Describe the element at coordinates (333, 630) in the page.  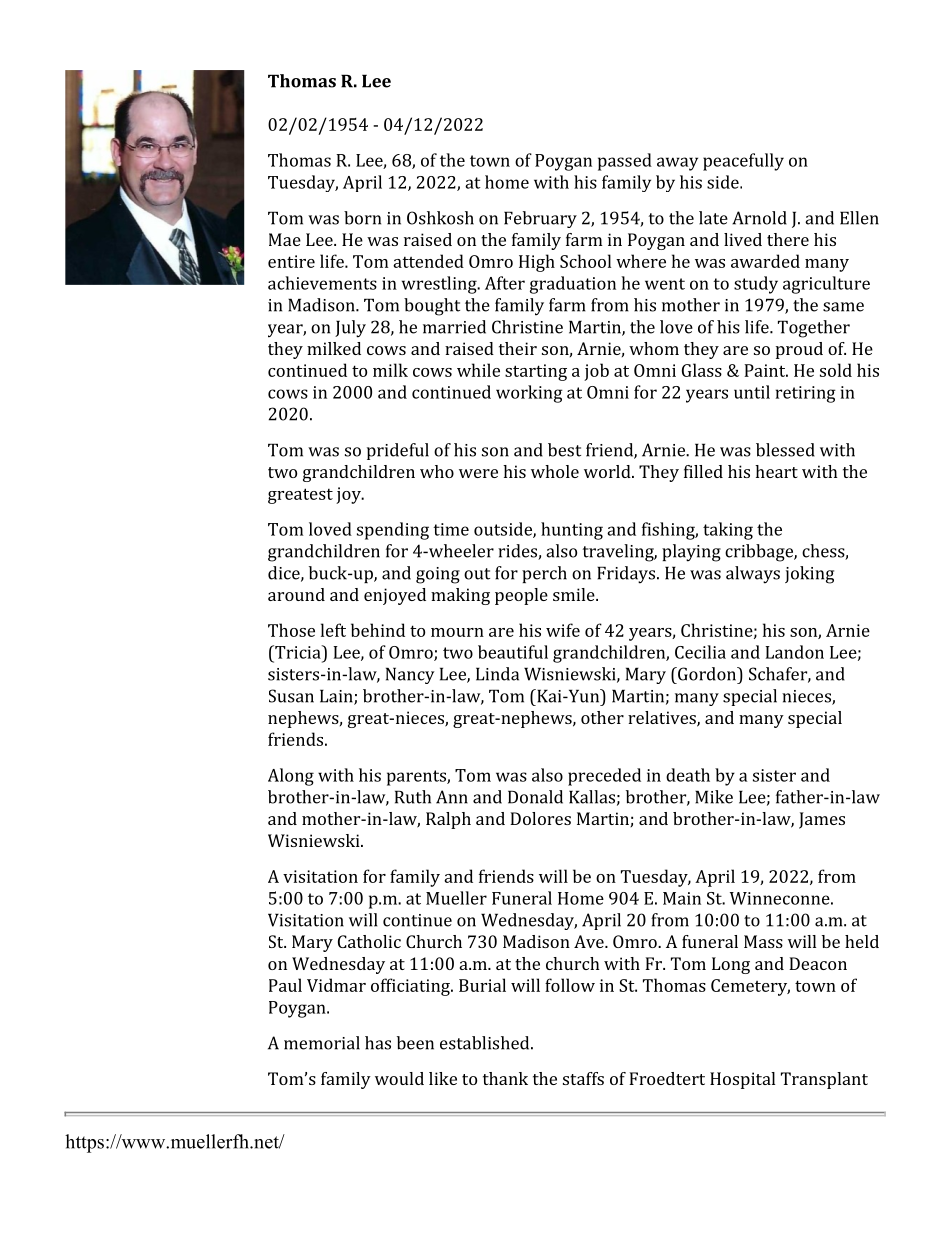
I see `left` at that location.
